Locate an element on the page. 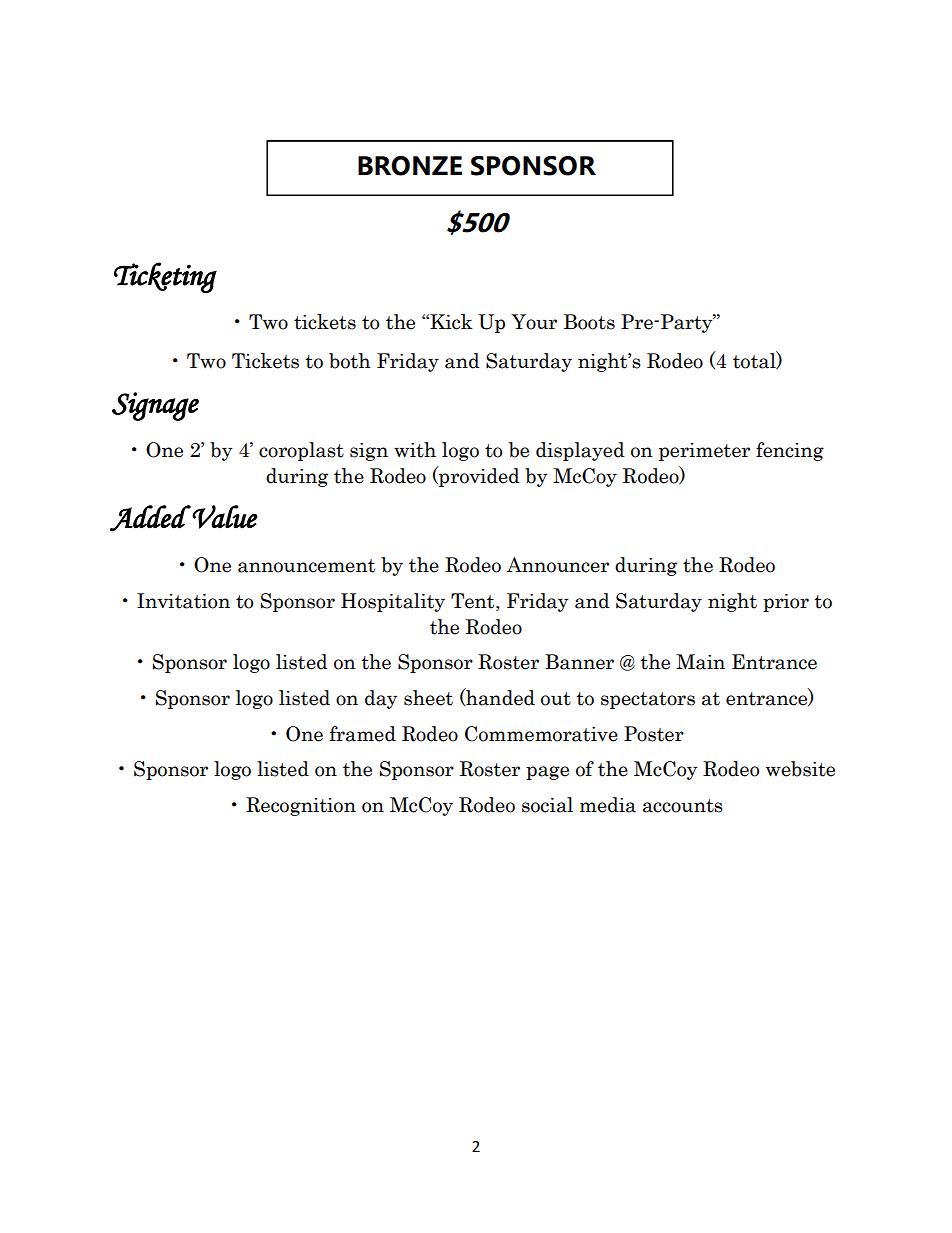  Invitation is located at coordinates (183, 601).
